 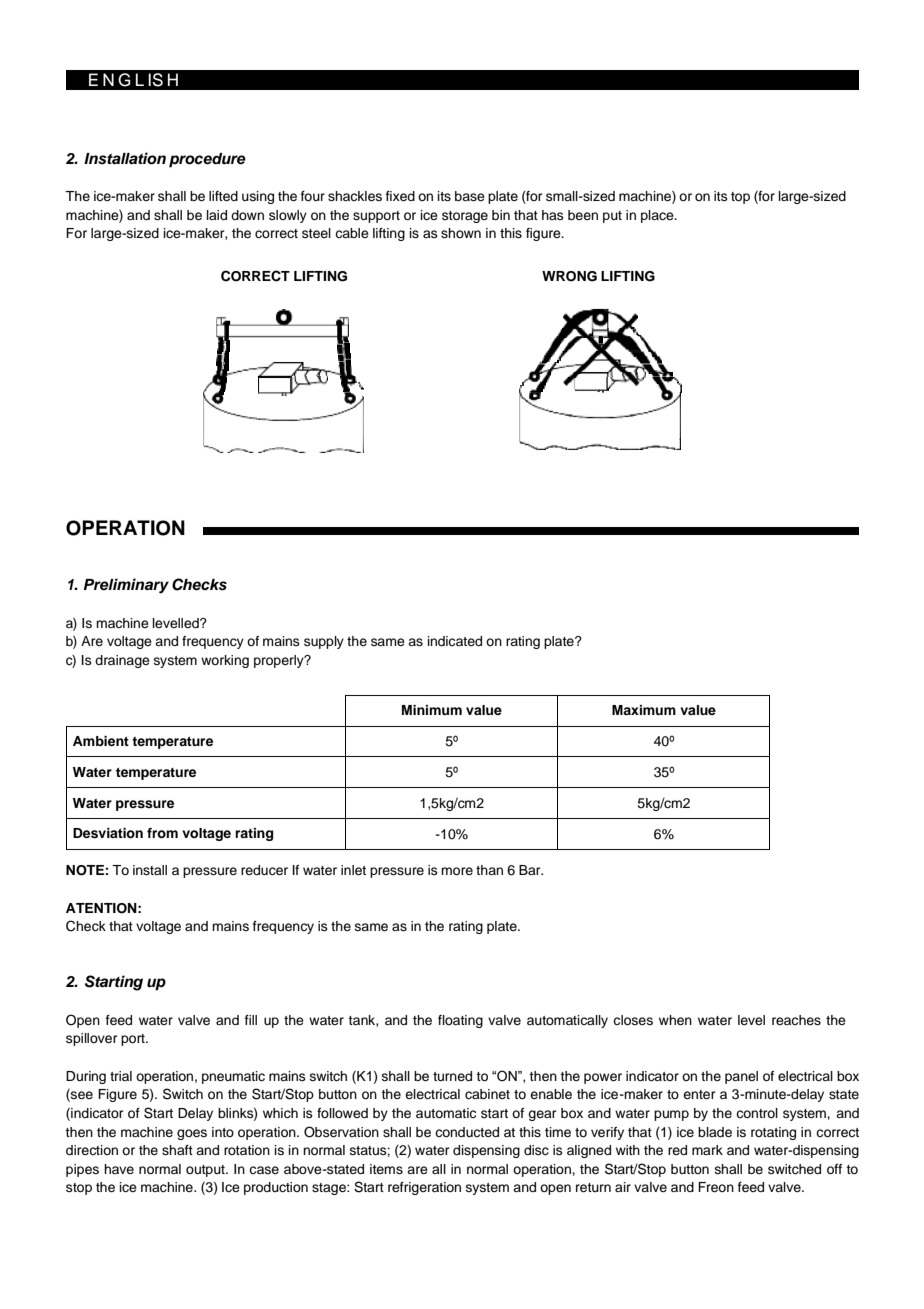 What do you see at coordinates (658, 216) in the screenshot?
I see `place` at bounding box center [658, 216].
